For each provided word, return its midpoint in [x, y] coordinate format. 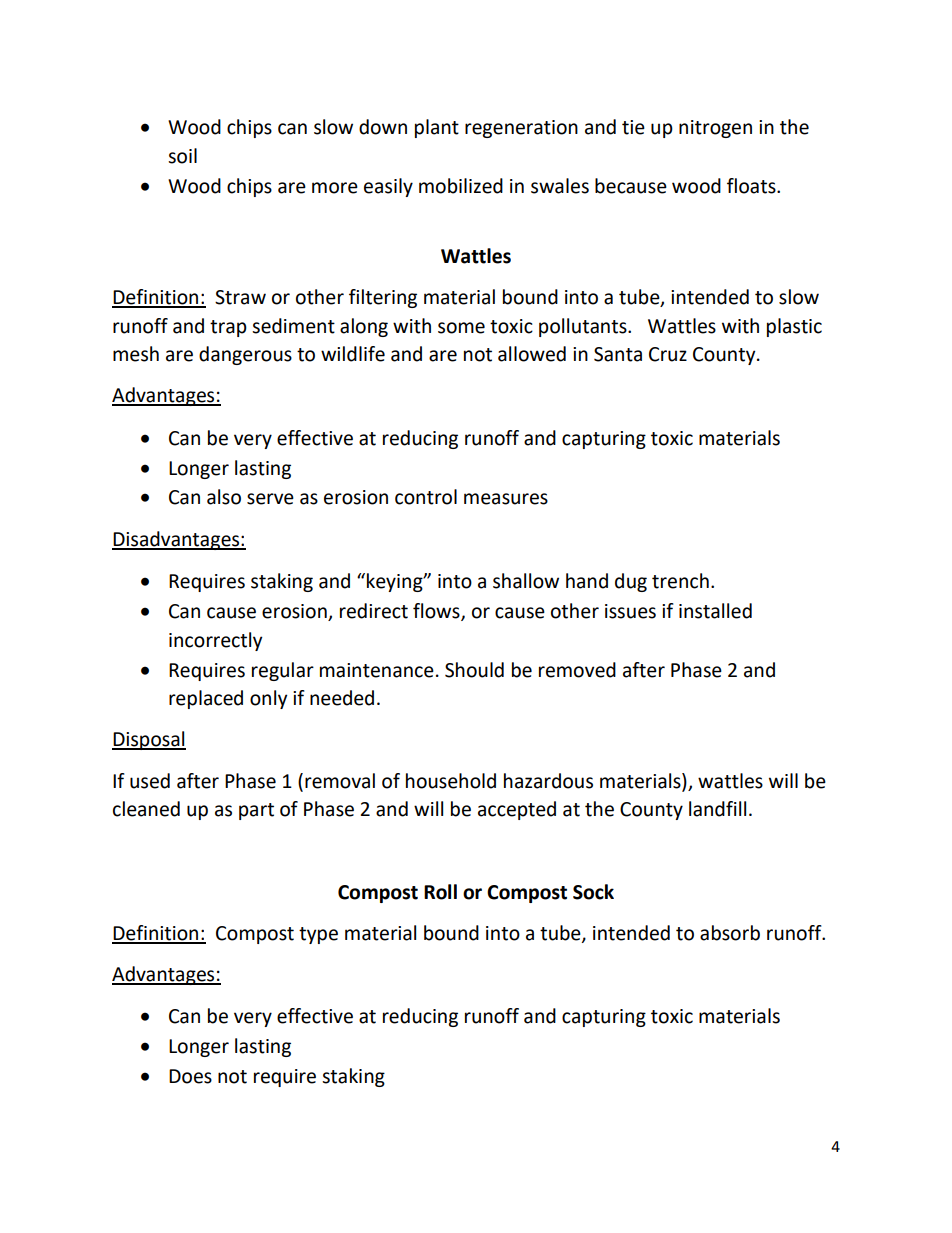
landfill [717, 809]
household [451, 781]
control [426, 497]
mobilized [461, 186]
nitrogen [715, 129]
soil [182, 156]
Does [190, 1076]
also [224, 497]
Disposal [149, 740]
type [318, 935]
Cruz [668, 354]
